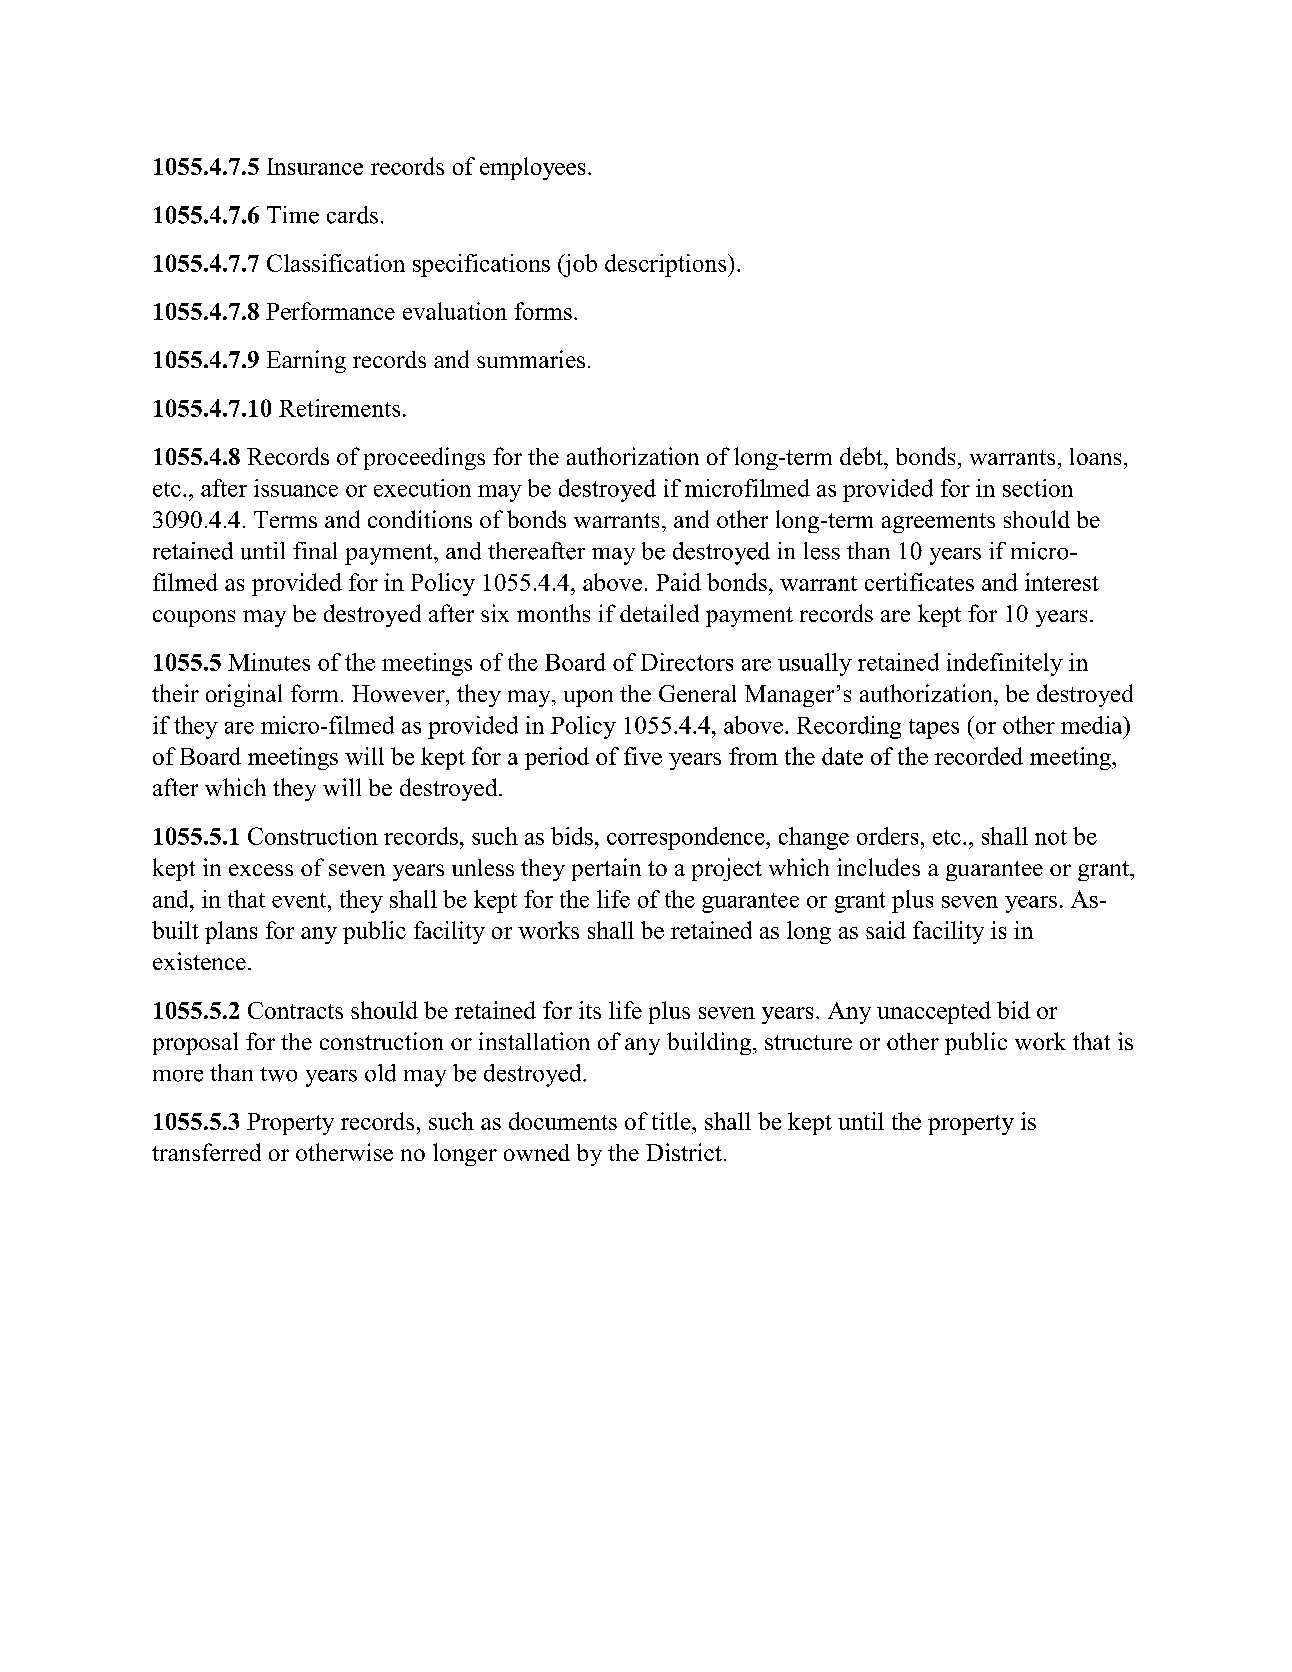 The image size is (1292, 1672). I want to click on title, so click(672, 1121).
